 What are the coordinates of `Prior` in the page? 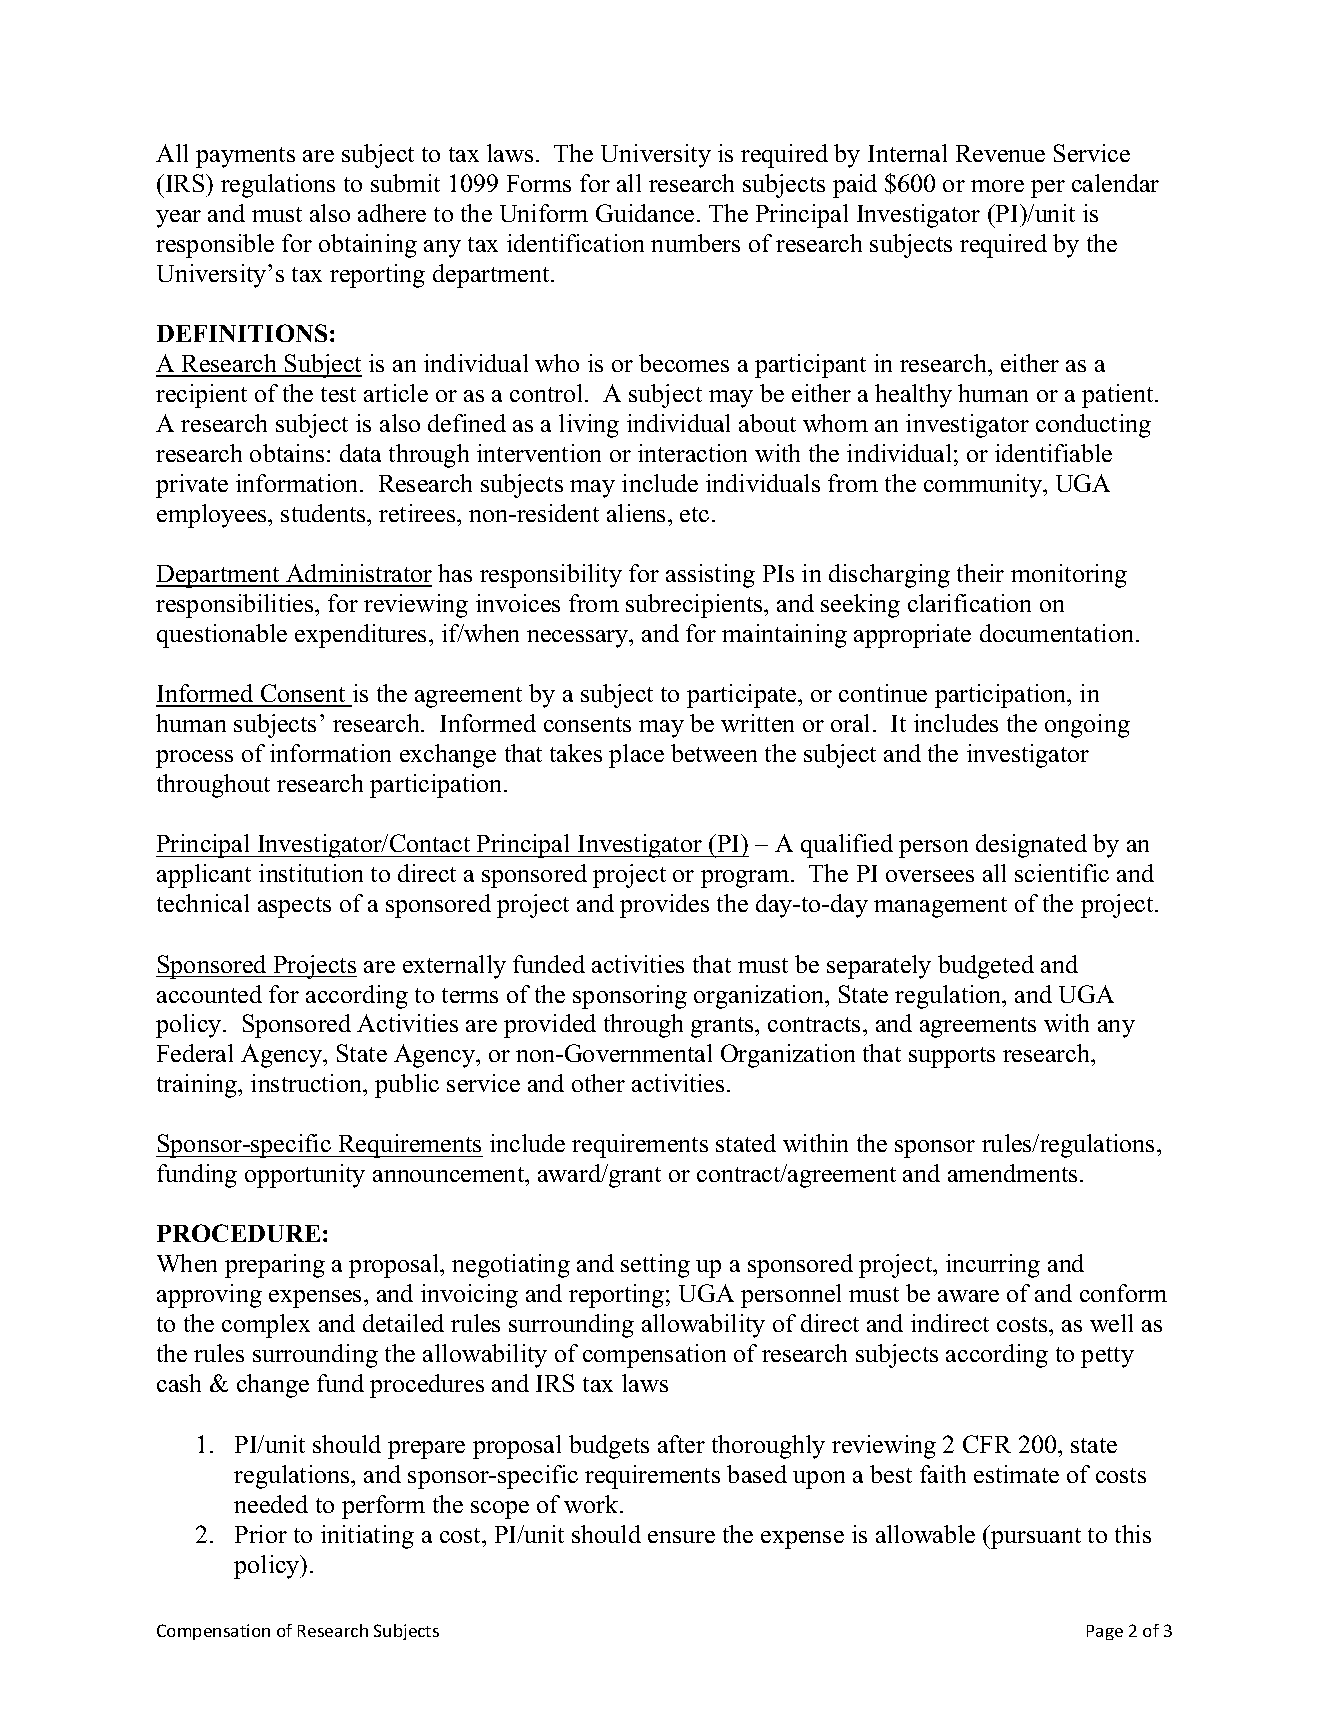 It's located at (261, 1534).
